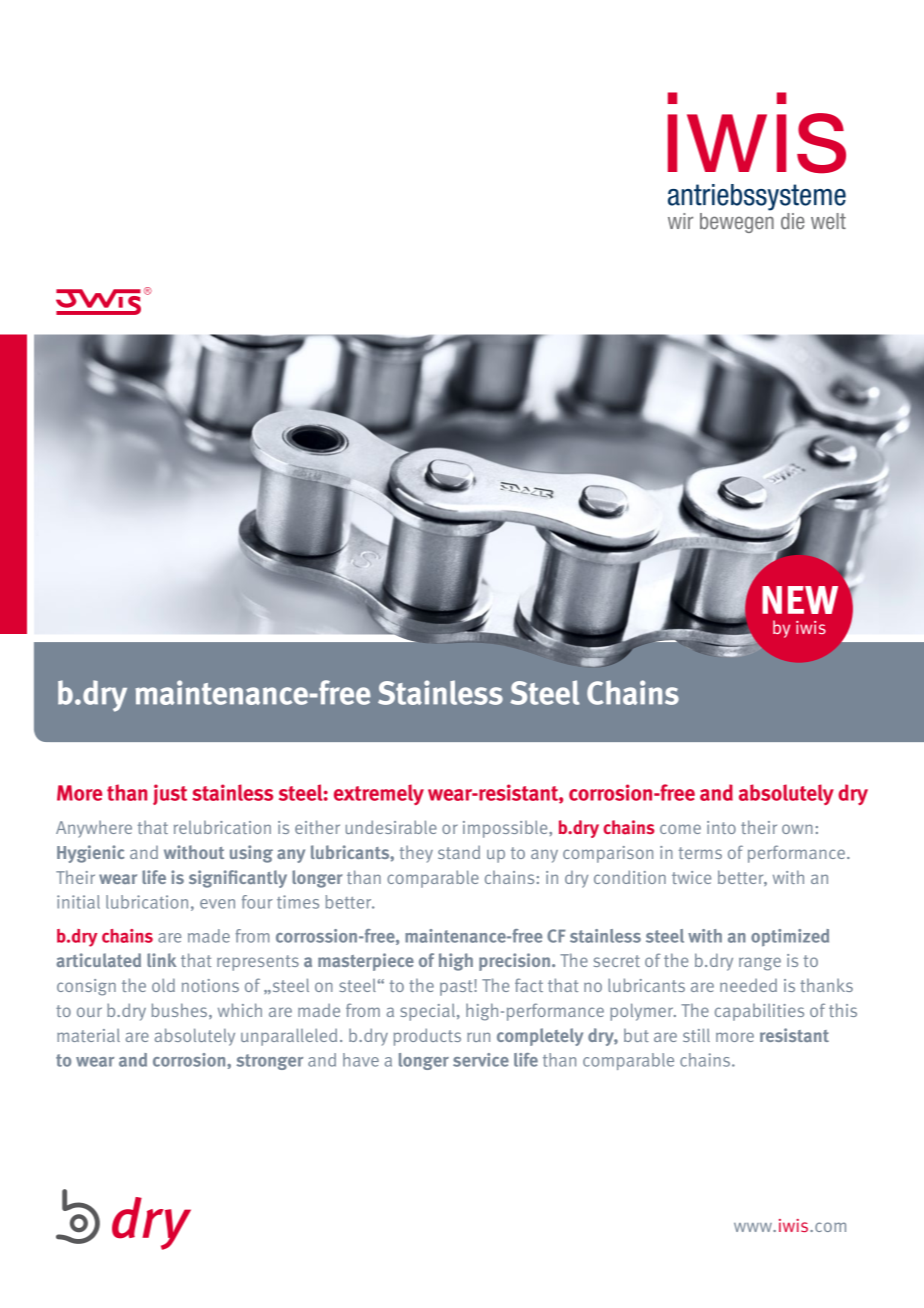 The image size is (924, 1308). I want to click on Anywhere, so click(94, 829).
